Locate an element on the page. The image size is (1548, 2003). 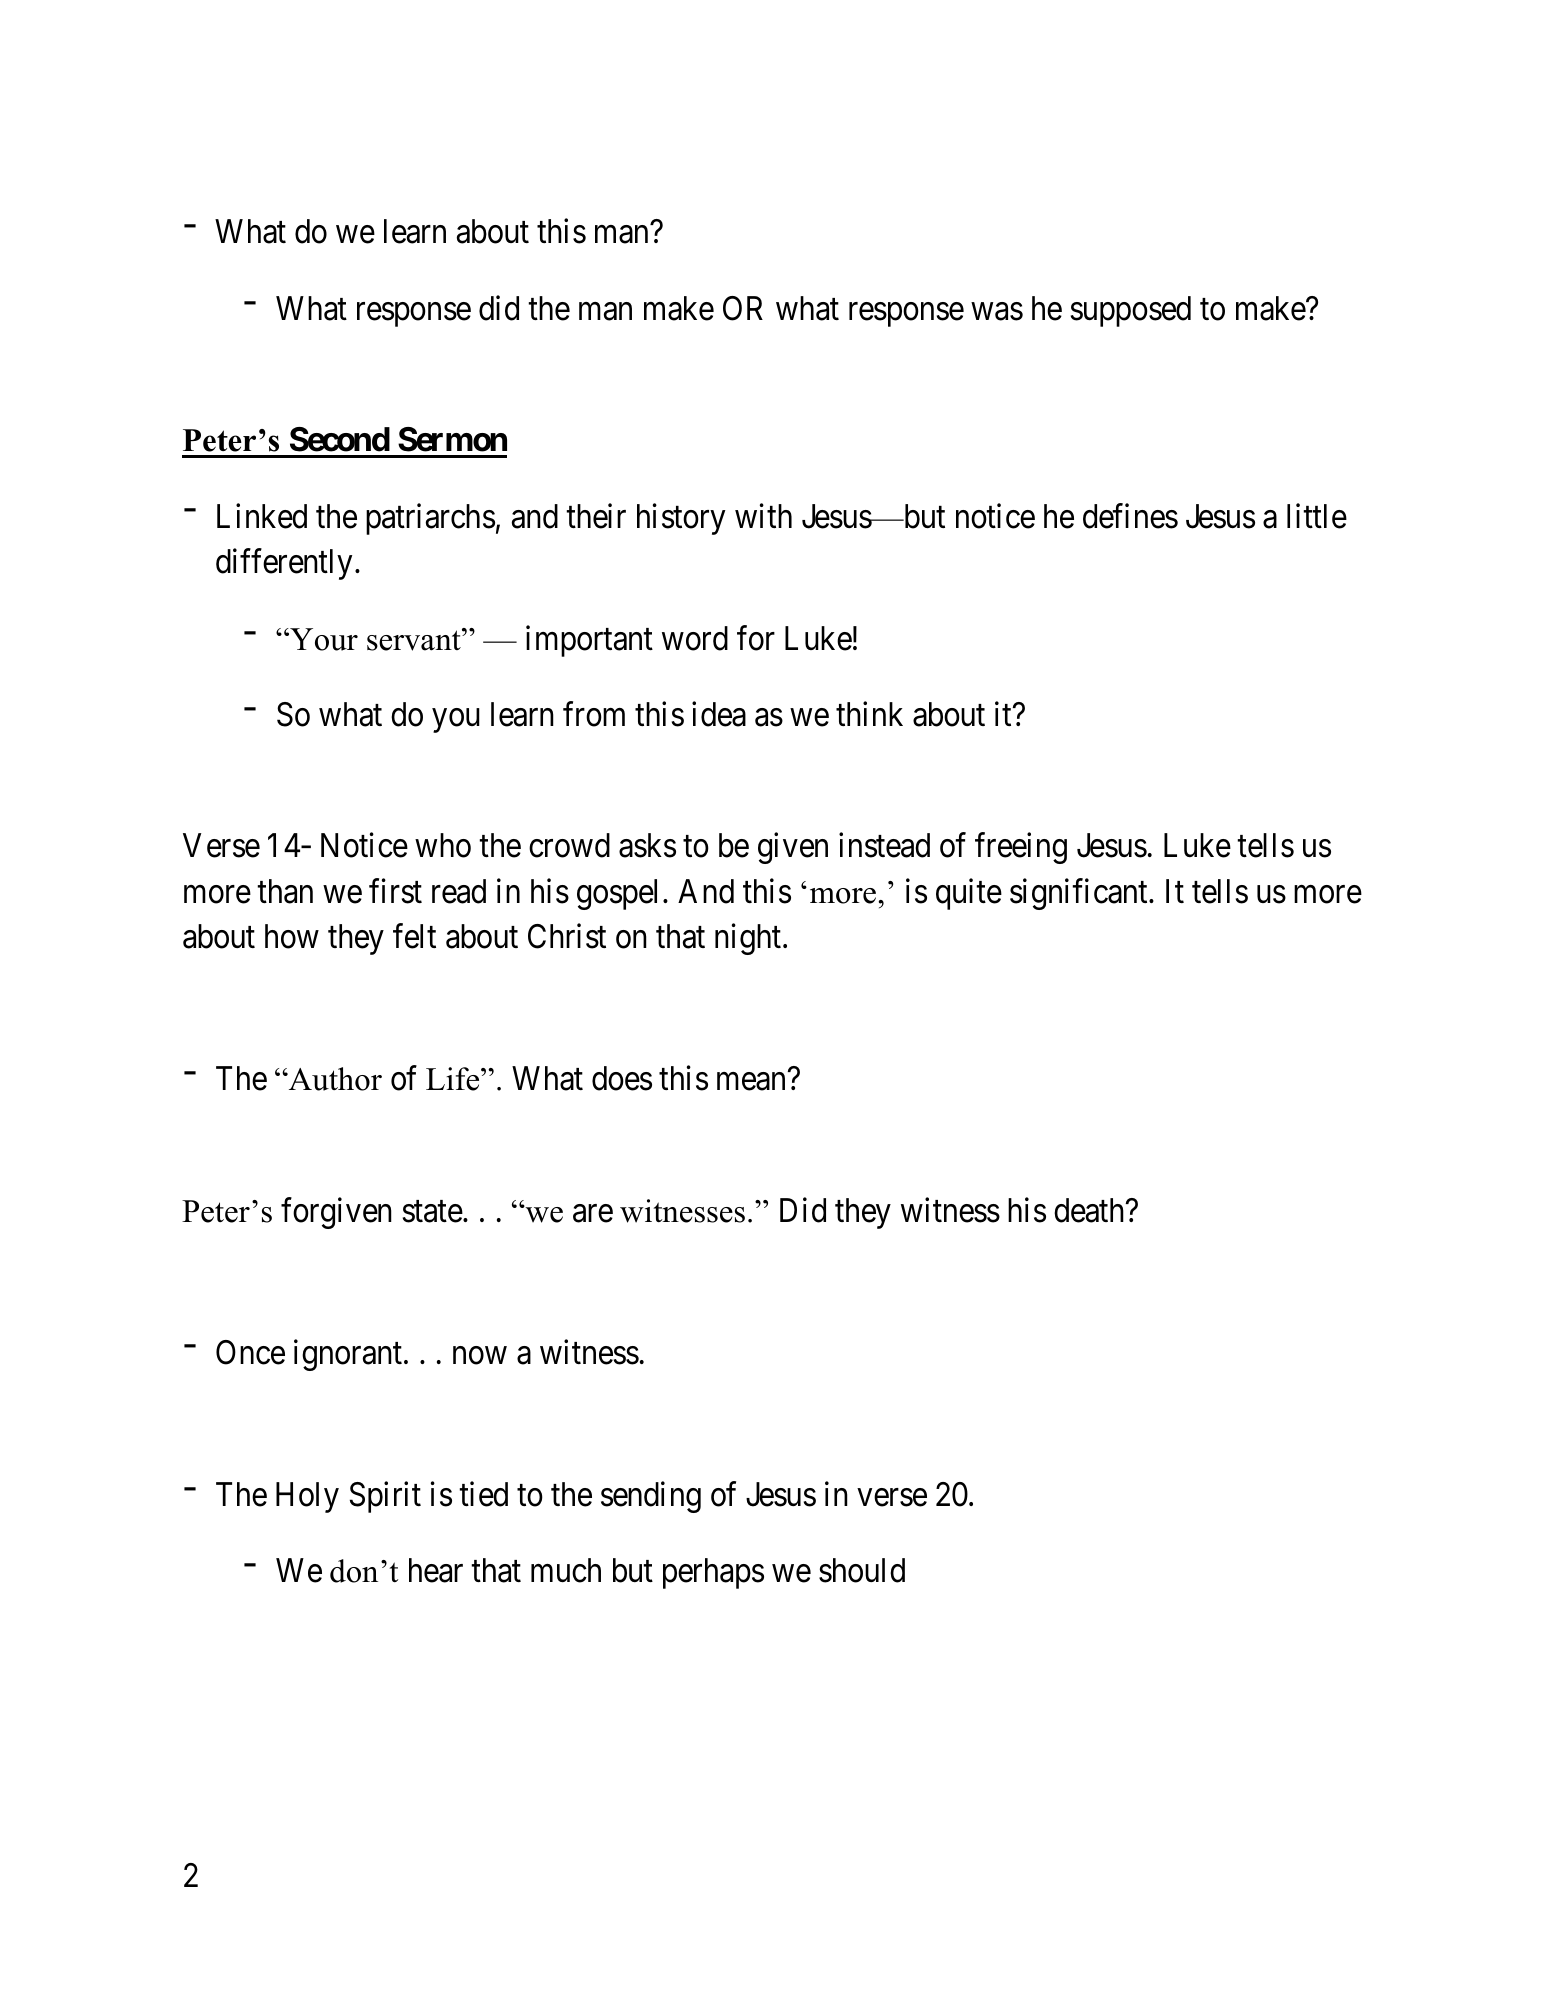
supposed is located at coordinates (1131, 311).
